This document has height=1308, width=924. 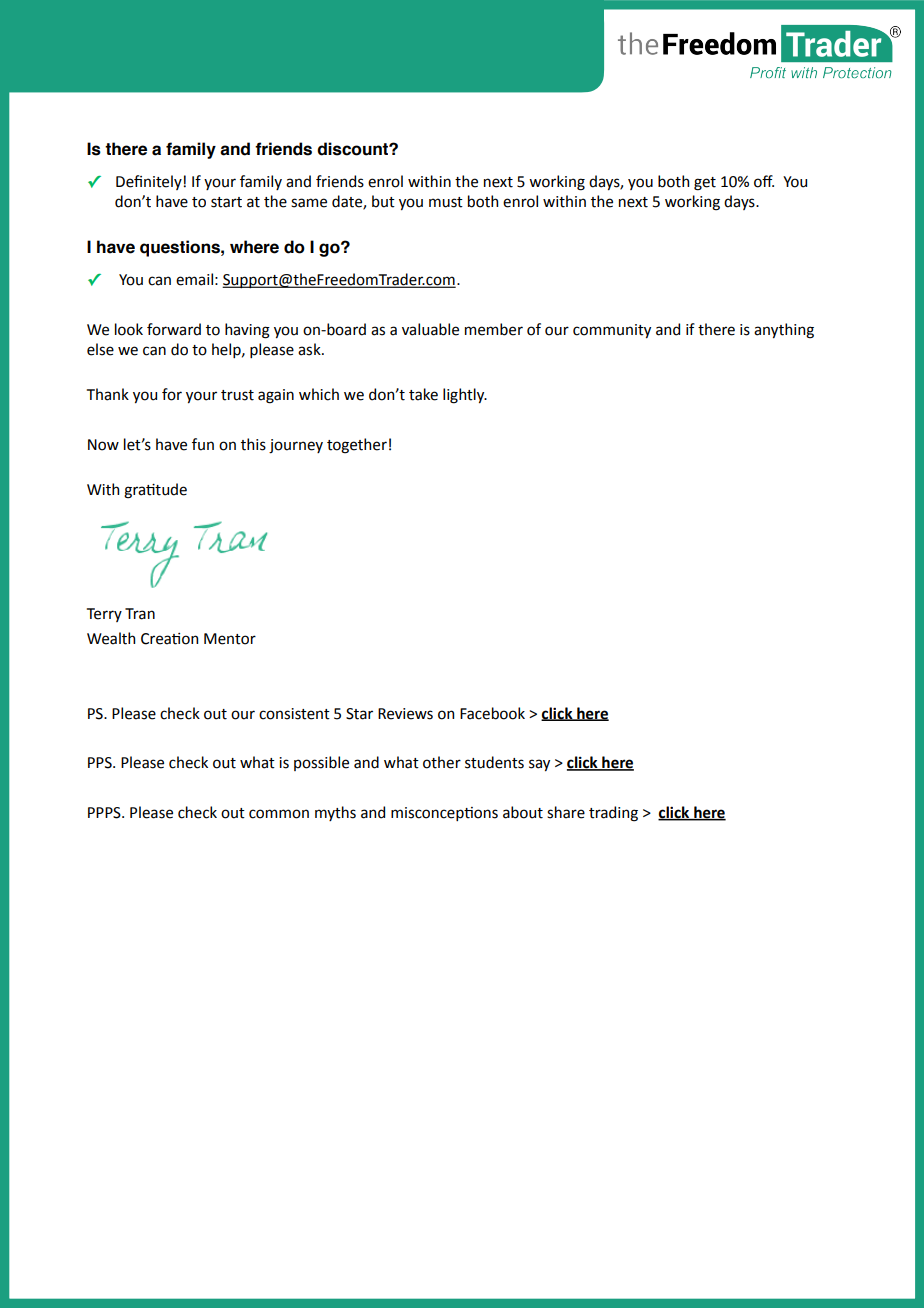 What do you see at coordinates (423, 394) in the document?
I see `take` at bounding box center [423, 394].
